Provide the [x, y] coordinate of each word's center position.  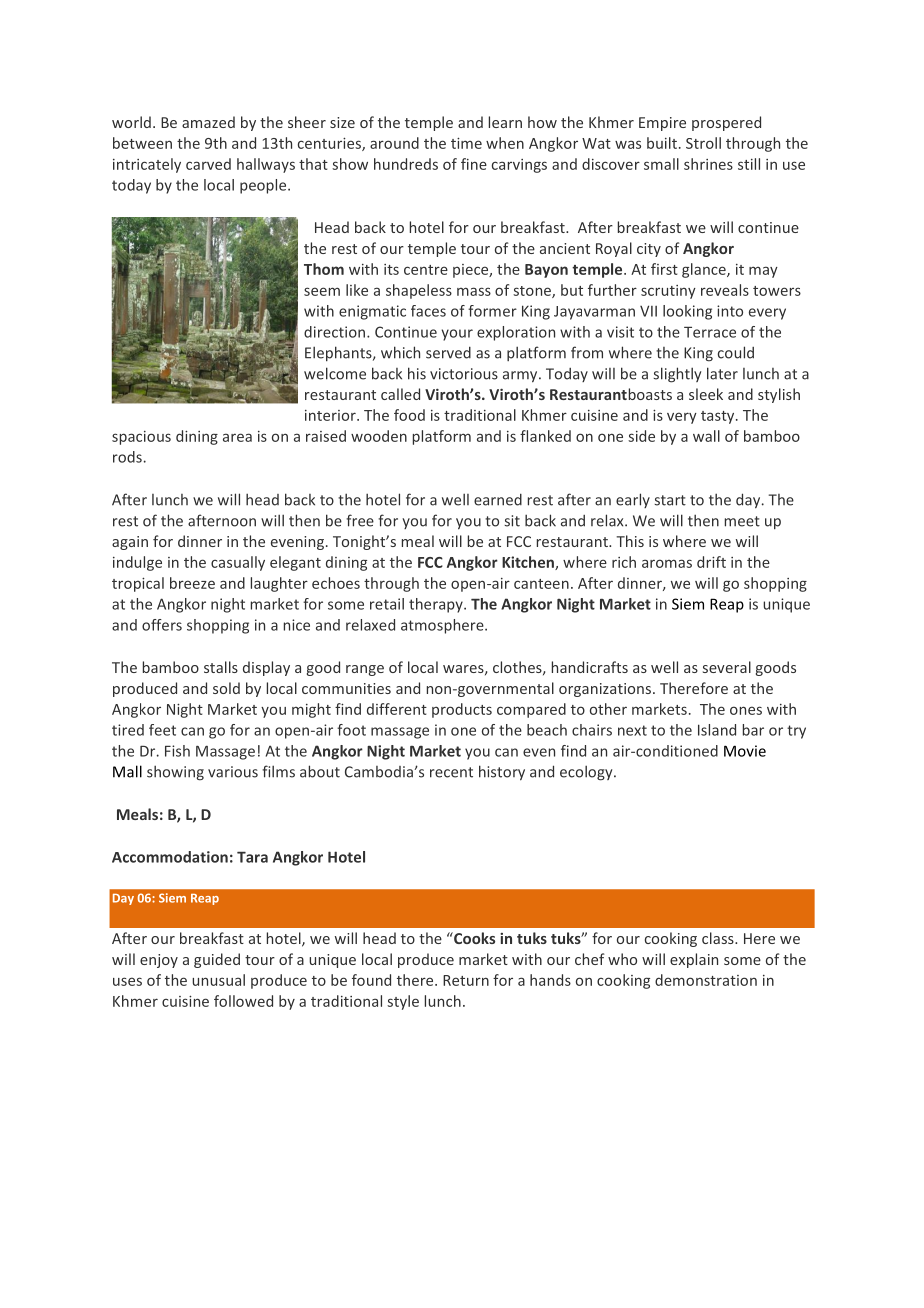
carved [208, 164]
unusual [218, 980]
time [466, 143]
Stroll [703, 143]
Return [466, 980]
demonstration [706, 980]
